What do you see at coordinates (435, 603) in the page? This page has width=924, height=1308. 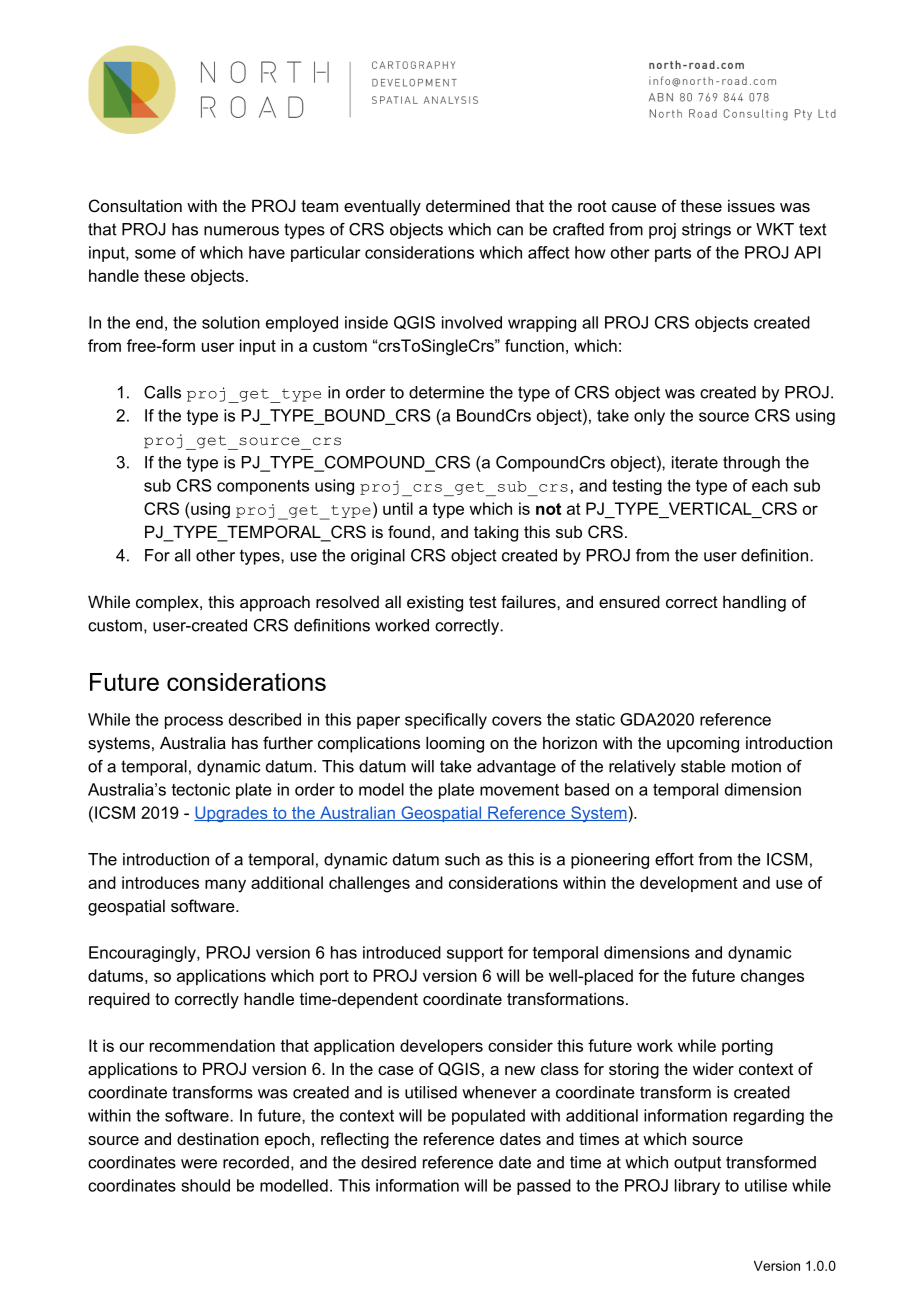 I see `existing` at bounding box center [435, 603].
